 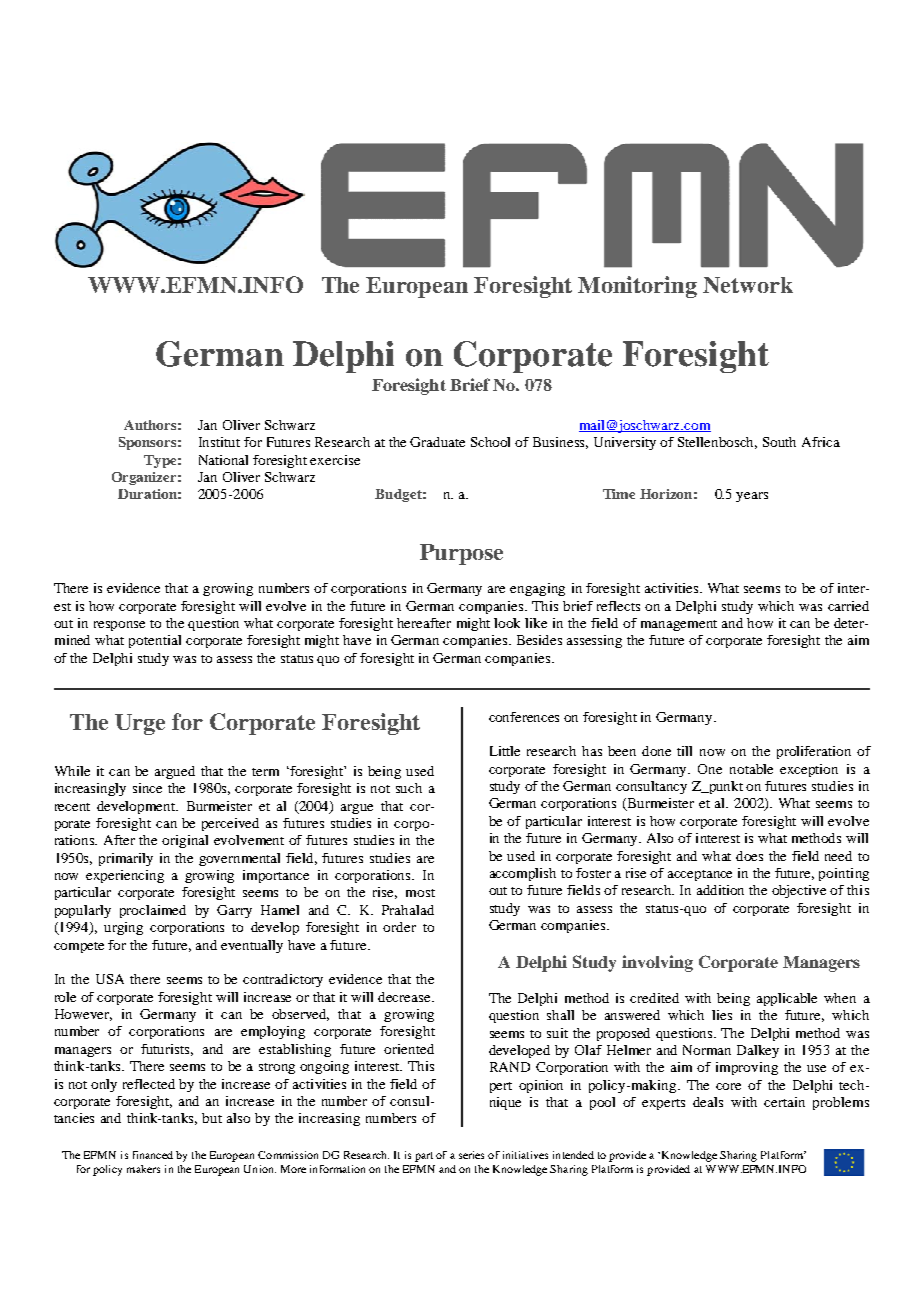 I want to click on financed, so click(x=153, y=1155).
